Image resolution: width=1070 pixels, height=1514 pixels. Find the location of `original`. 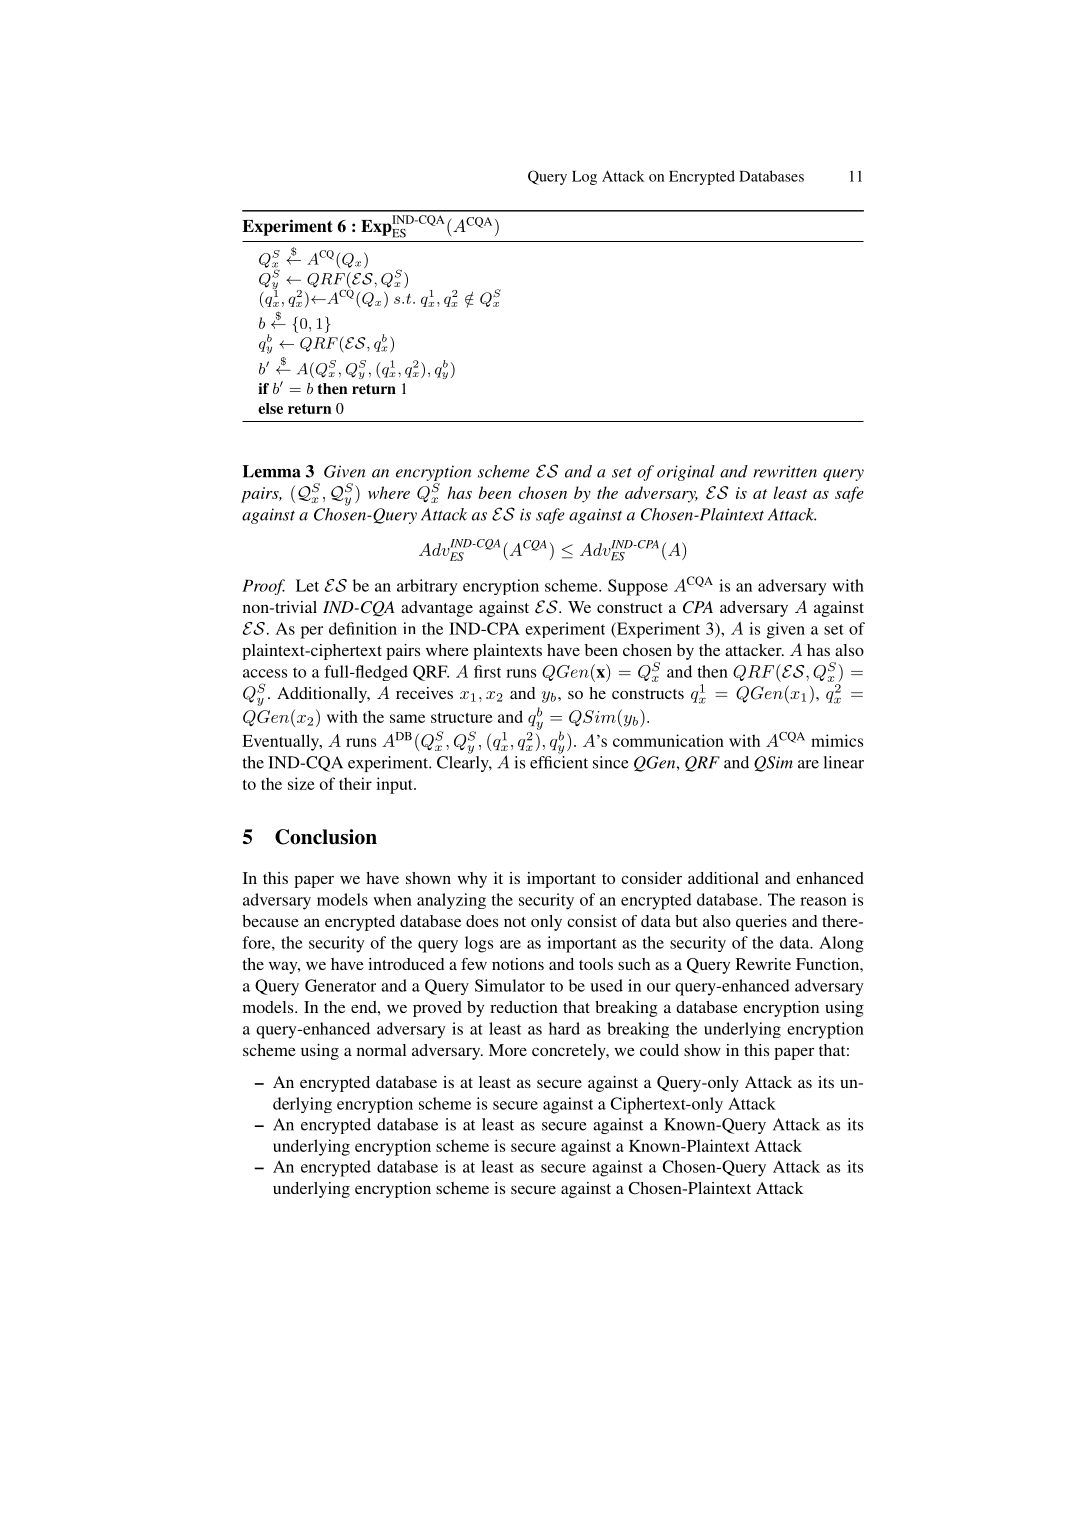

original is located at coordinates (686, 473).
